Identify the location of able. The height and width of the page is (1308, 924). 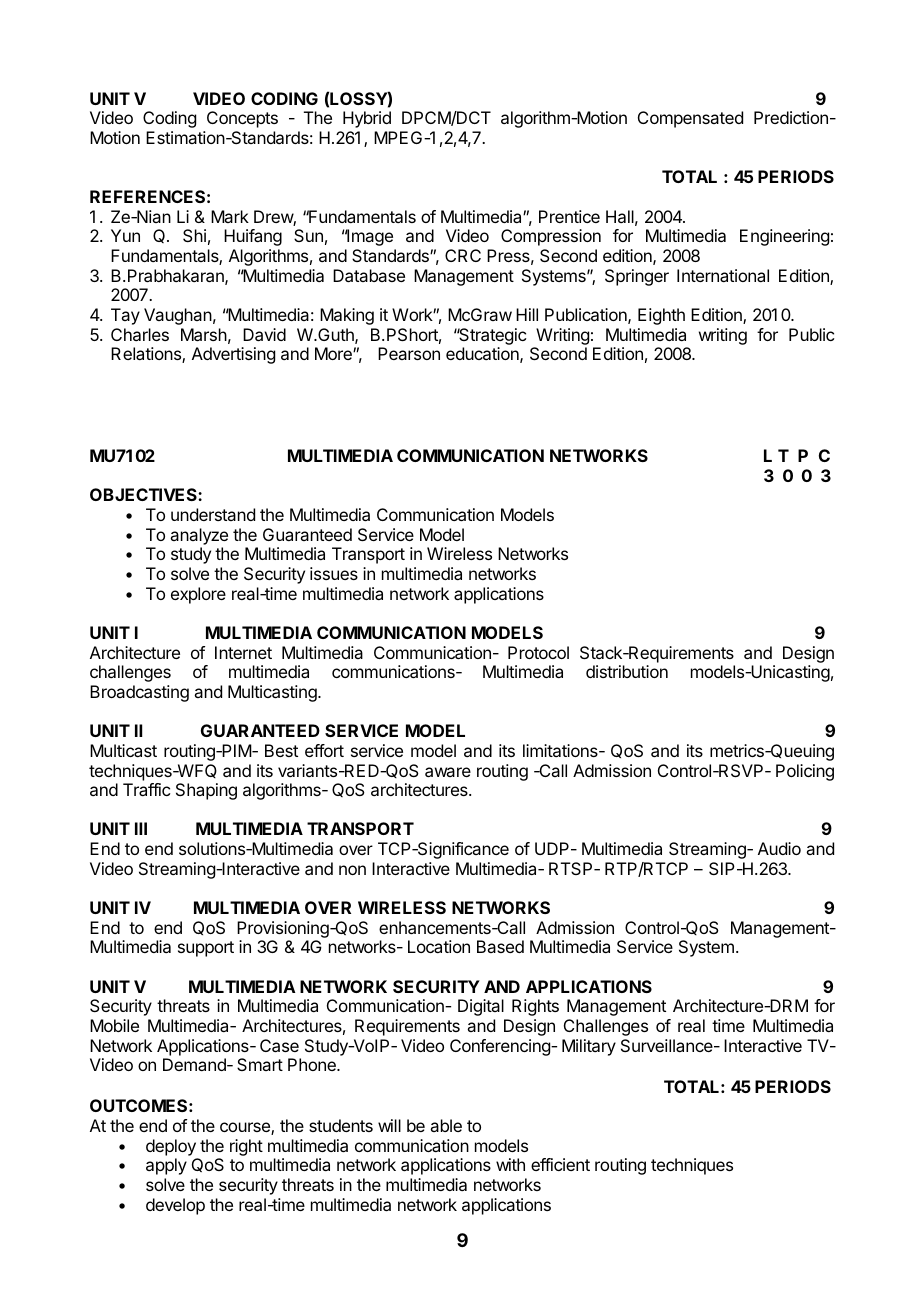
(446, 1125).
